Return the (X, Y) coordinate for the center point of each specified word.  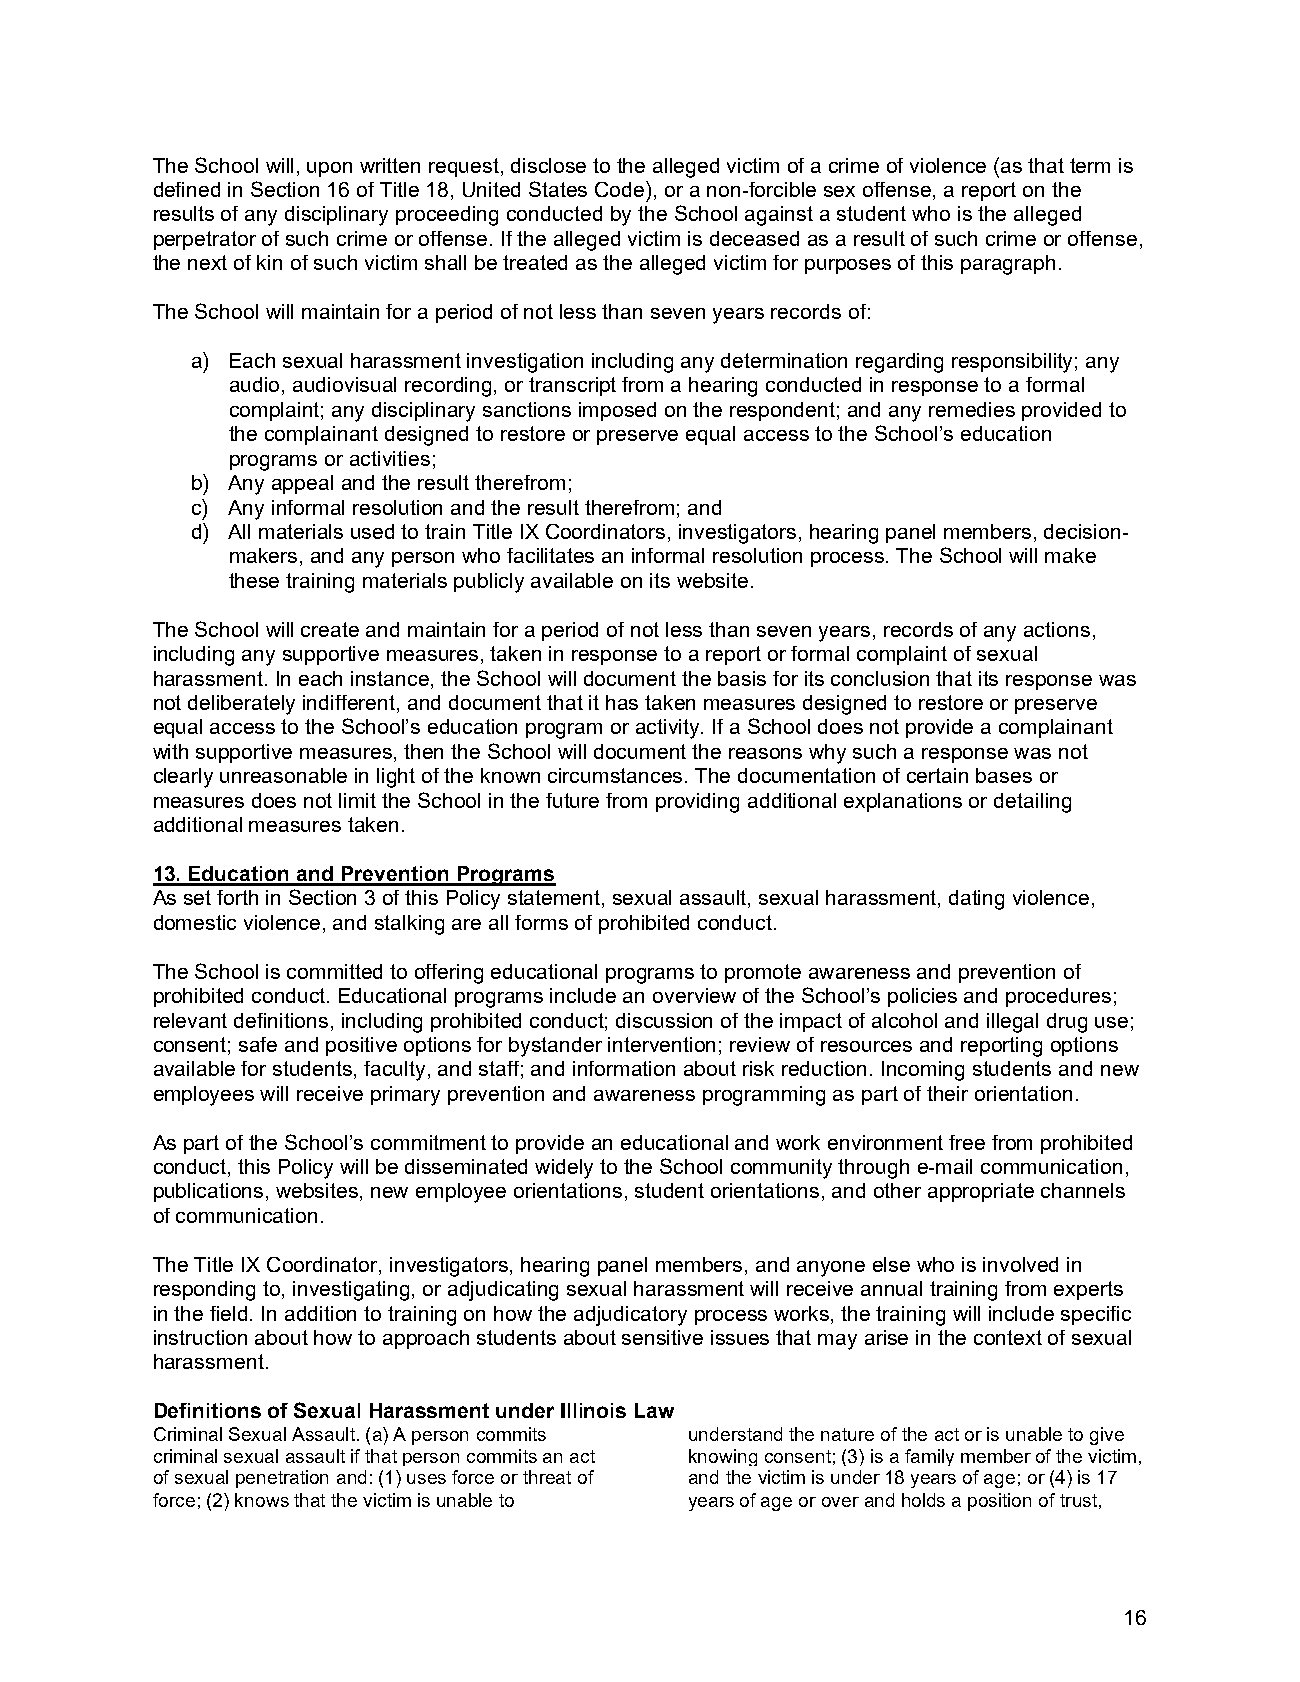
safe (258, 1044)
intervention (661, 1044)
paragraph (1008, 265)
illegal (1012, 1023)
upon (329, 169)
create (330, 629)
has (622, 702)
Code (621, 189)
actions (1057, 629)
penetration (282, 1479)
